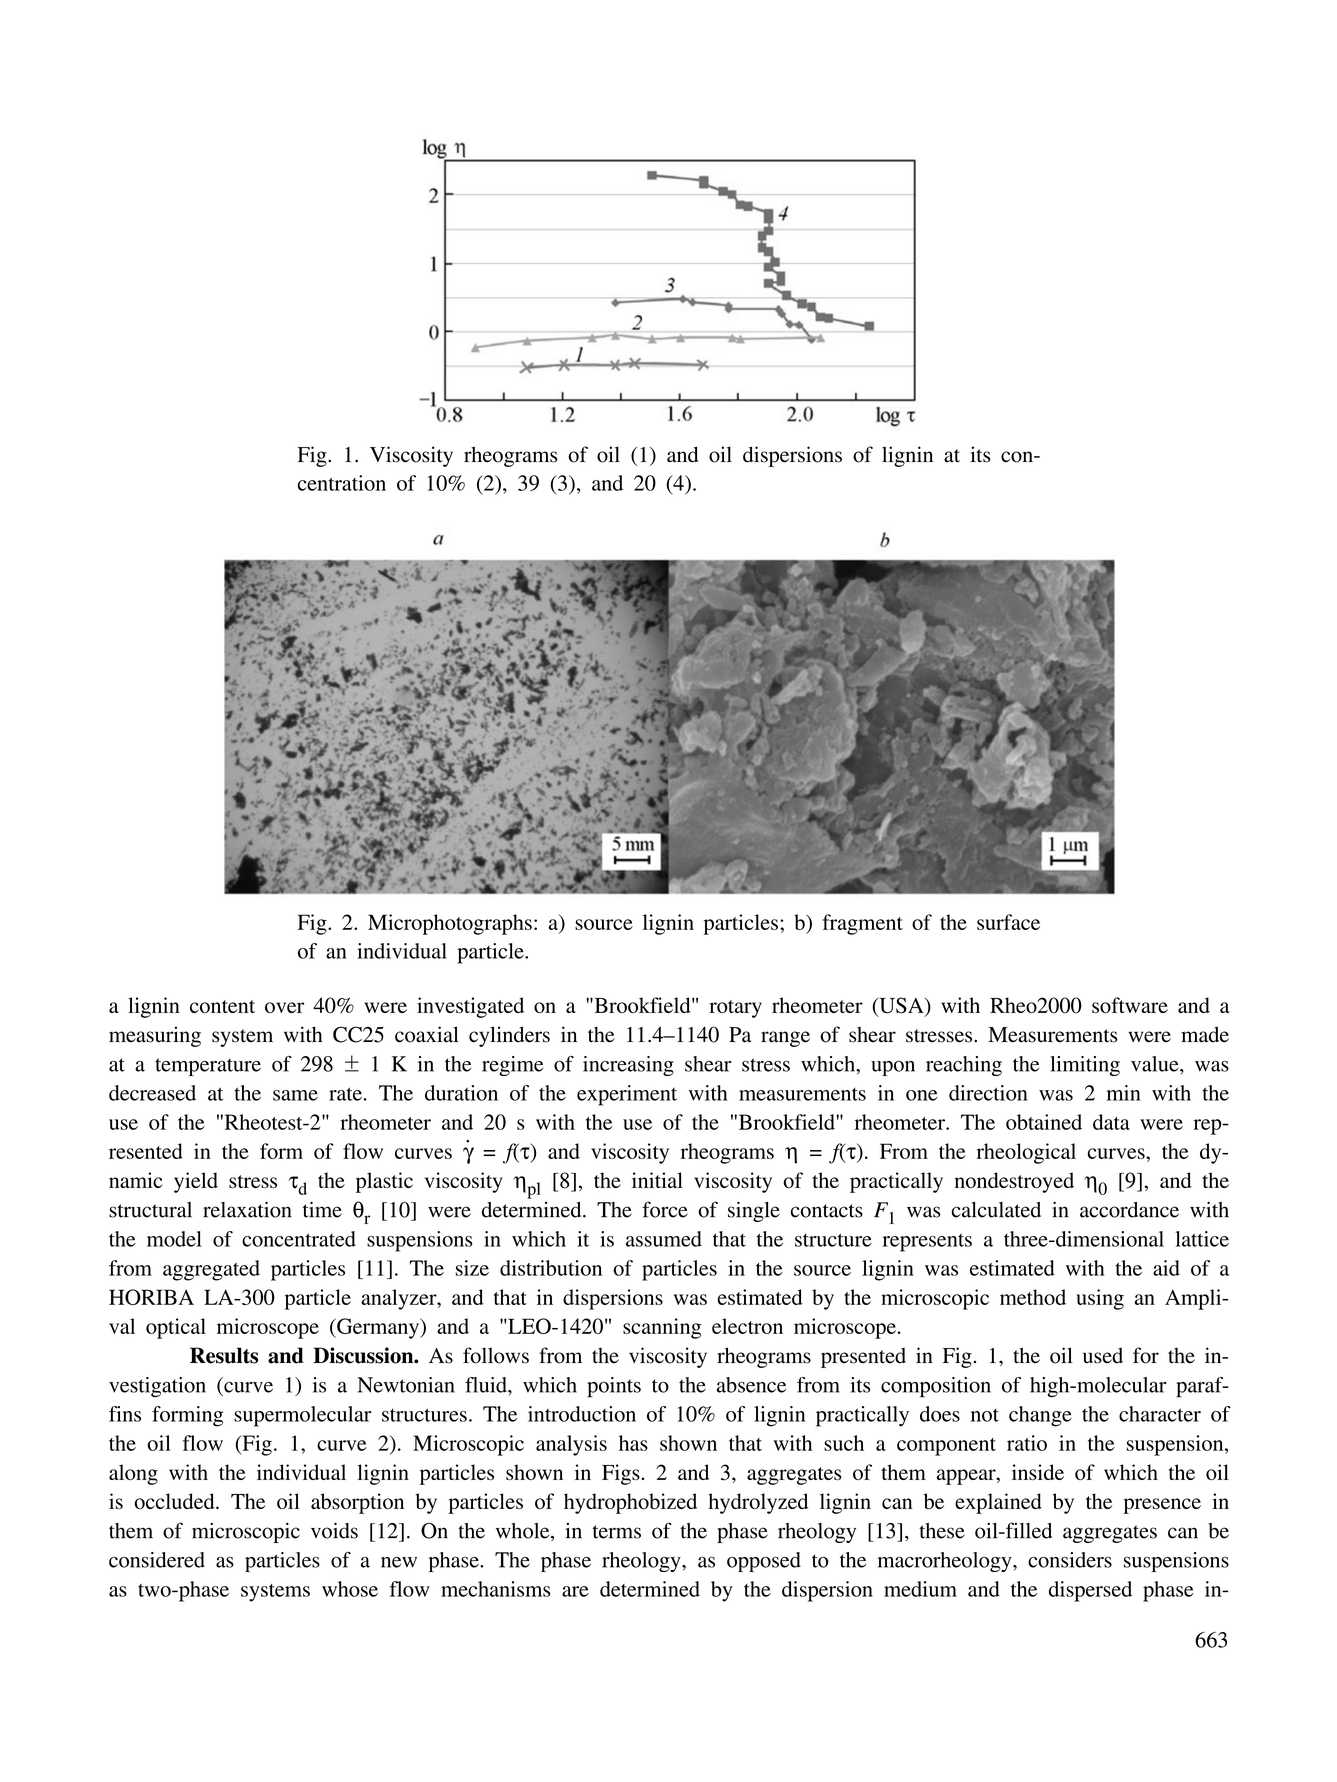 The height and width of the screenshot is (1782, 1337). I want to click on aggregated, so click(211, 1270).
